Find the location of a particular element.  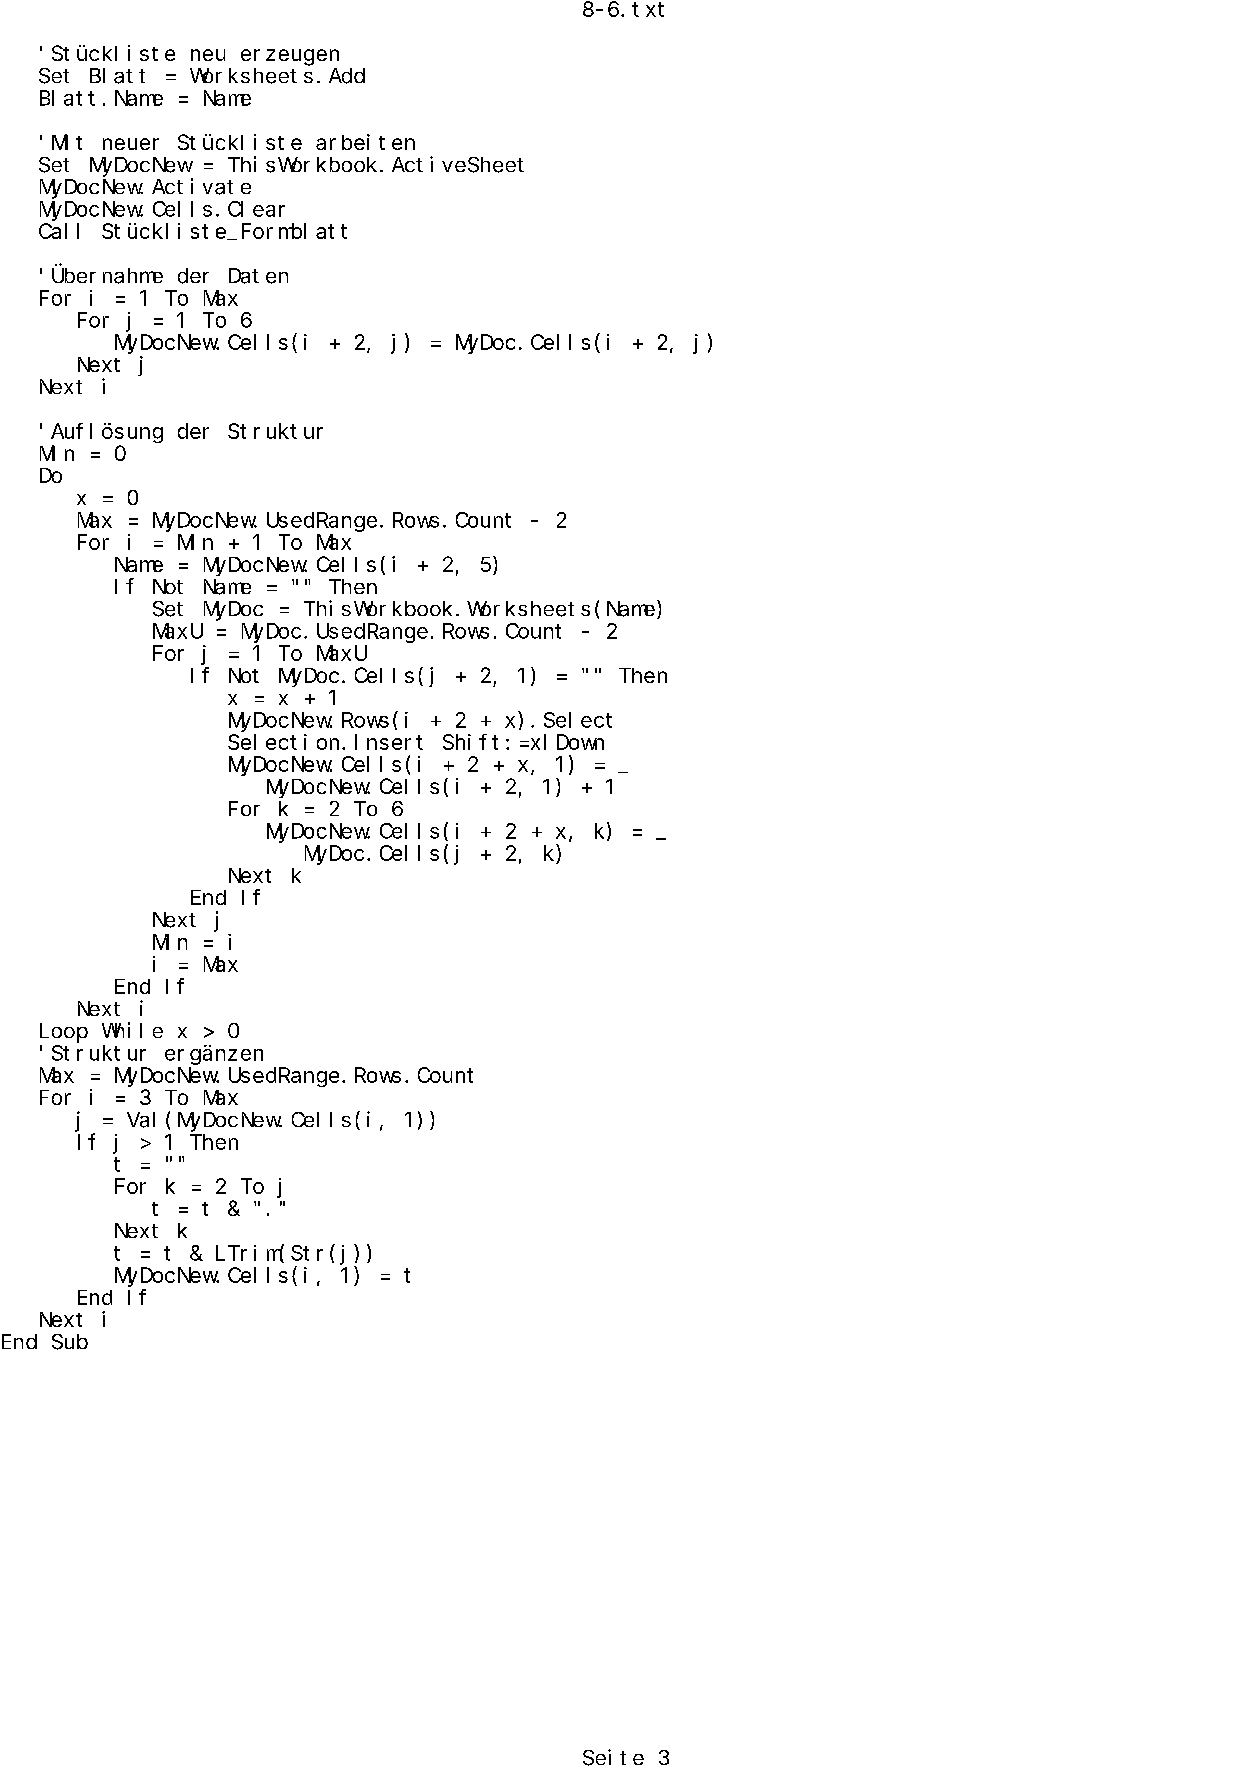

Daten is located at coordinates (258, 276).
